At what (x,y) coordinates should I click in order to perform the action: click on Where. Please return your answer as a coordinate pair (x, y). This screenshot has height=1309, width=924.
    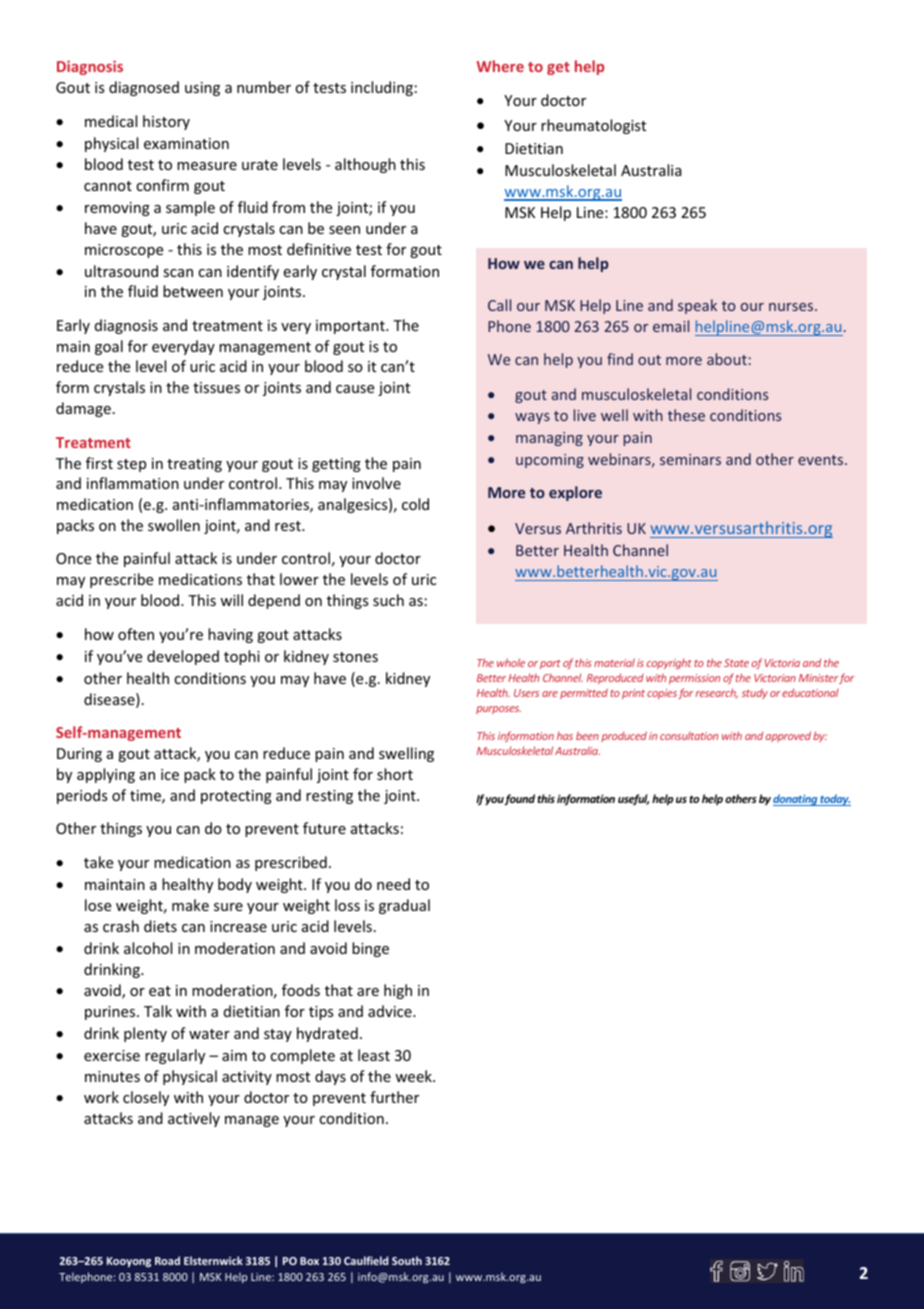
    Looking at the image, I should click on (500, 66).
